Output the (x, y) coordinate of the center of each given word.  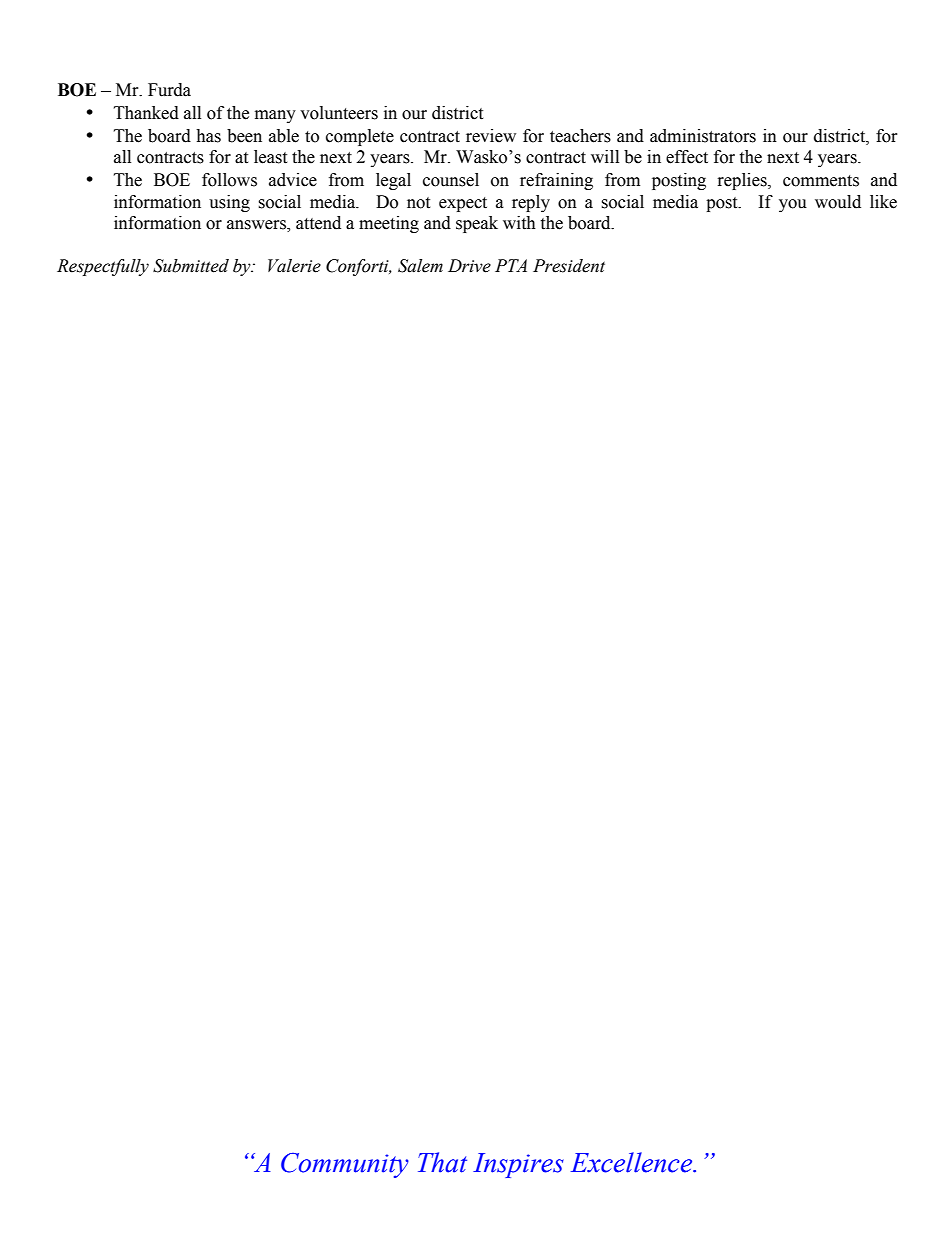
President (569, 266)
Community (345, 1165)
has (208, 136)
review (491, 136)
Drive (469, 266)
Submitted (191, 266)
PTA (511, 265)
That (442, 1162)
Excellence (633, 1162)
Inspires (518, 1165)
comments (821, 181)
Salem (420, 266)
